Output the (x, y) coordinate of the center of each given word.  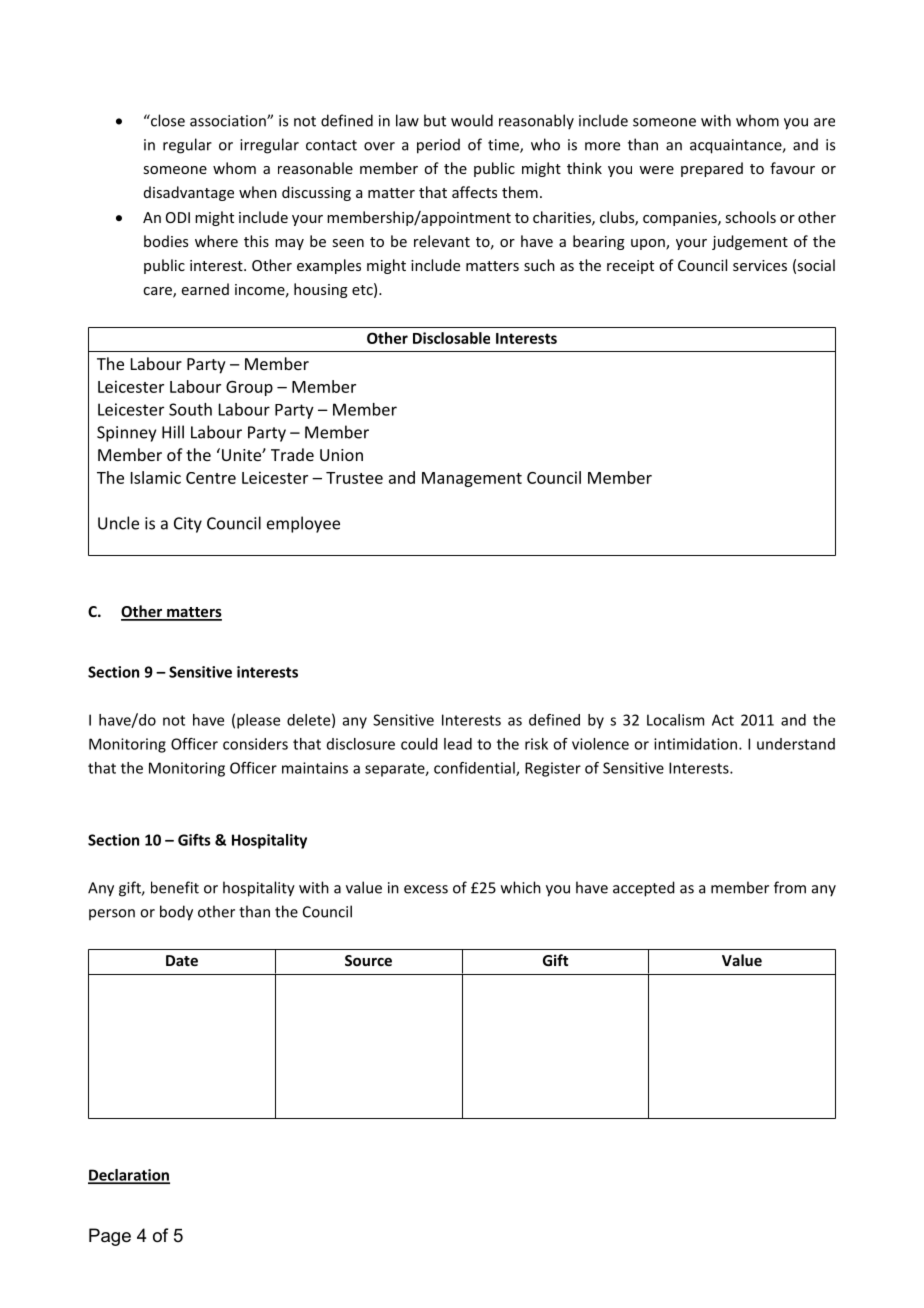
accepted (644, 889)
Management (472, 479)
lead (458, 744)
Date (182, 960)
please (258, 721)
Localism (675, 720)
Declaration (129, 1176)
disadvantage (189, 193)
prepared (712, 169)
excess (426, 889)
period (438, 146)
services (760, 265)
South (190, 409)
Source (368, 960)
